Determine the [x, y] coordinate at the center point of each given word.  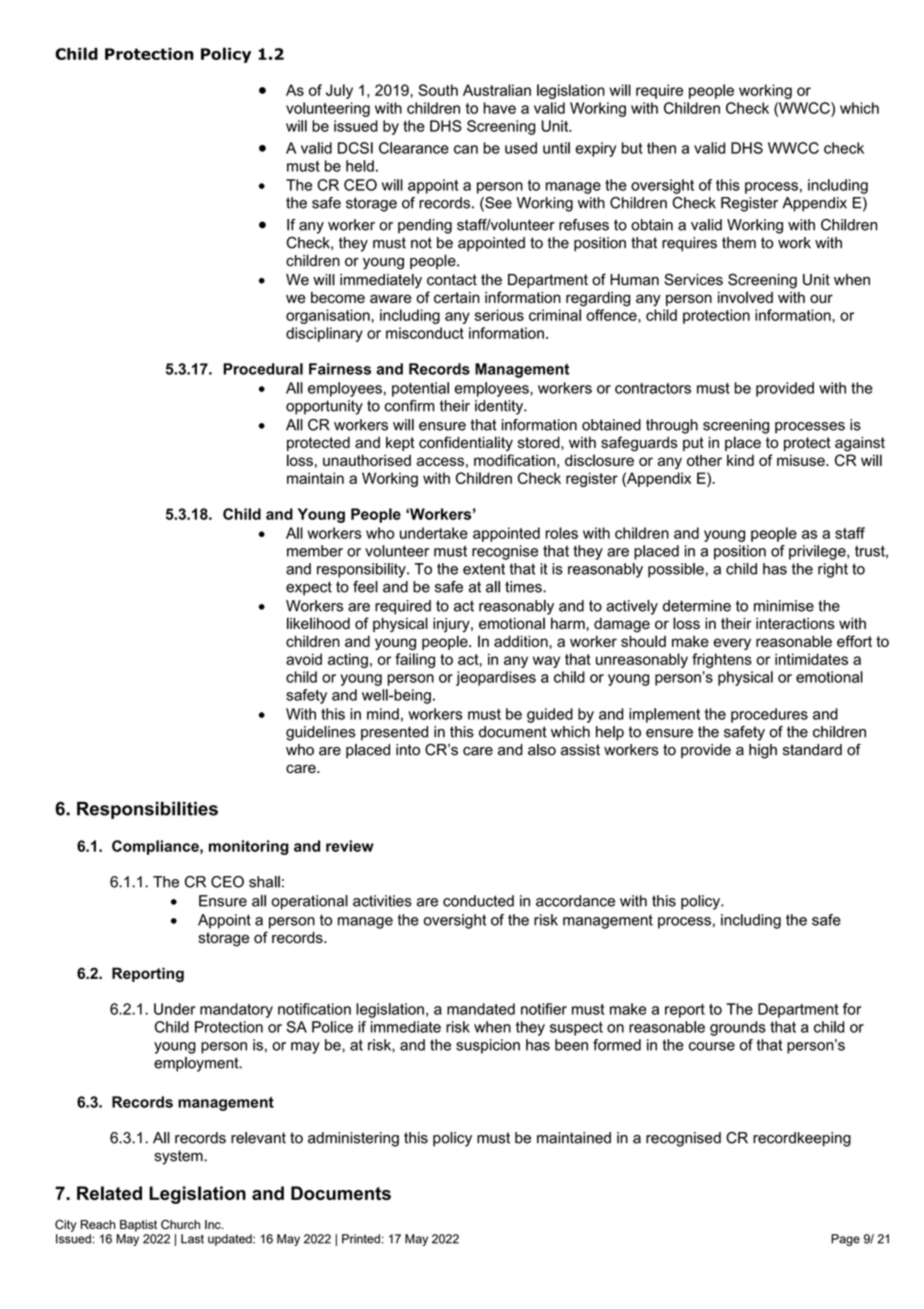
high [763, 751]
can [466, 149]
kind [740, 460]
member [315, 551]
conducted [478, 901]
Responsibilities [147, 810]
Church [180, 1224]
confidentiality [466, 443]
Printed [361, 1239]
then [661, 148]
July [339, 91]
